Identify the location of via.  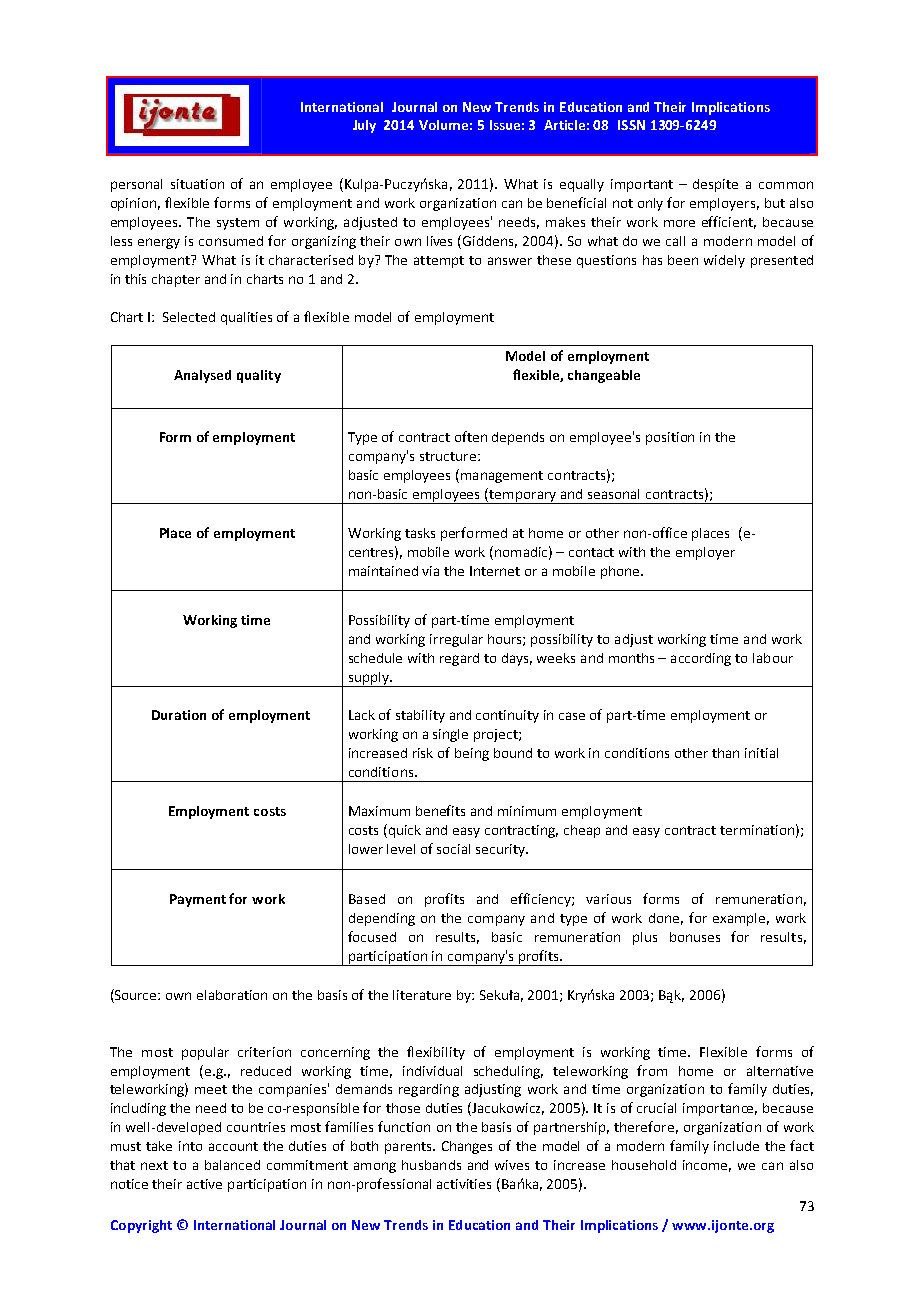
(430, 571).
